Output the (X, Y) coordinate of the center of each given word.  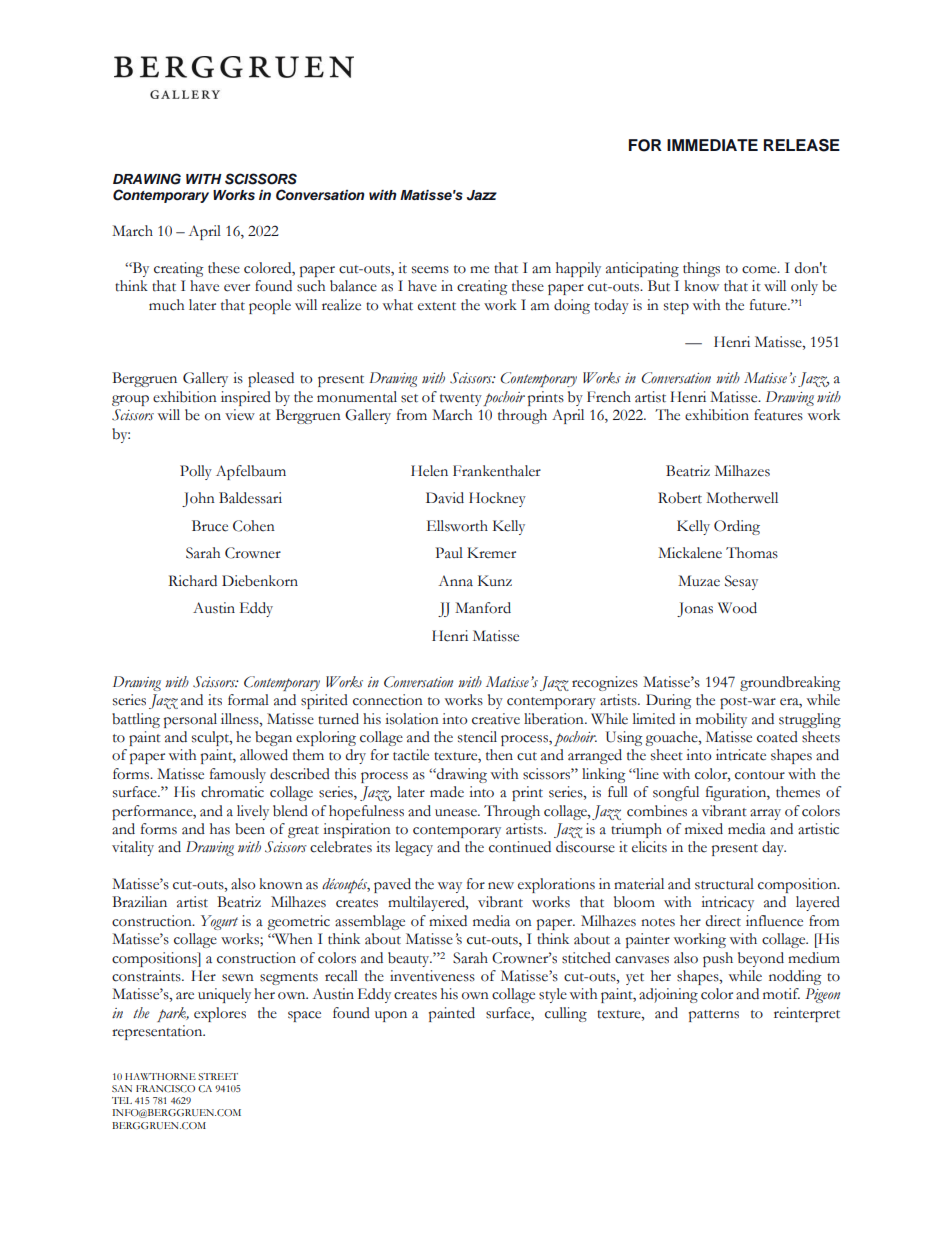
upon (391, 1016)
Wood (737, 608)
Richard (193, 581)
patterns (714, 1016)
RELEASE (802, 145)
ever (237, 288)
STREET (218, 1076)
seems (430, 270)
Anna (455, 581)
